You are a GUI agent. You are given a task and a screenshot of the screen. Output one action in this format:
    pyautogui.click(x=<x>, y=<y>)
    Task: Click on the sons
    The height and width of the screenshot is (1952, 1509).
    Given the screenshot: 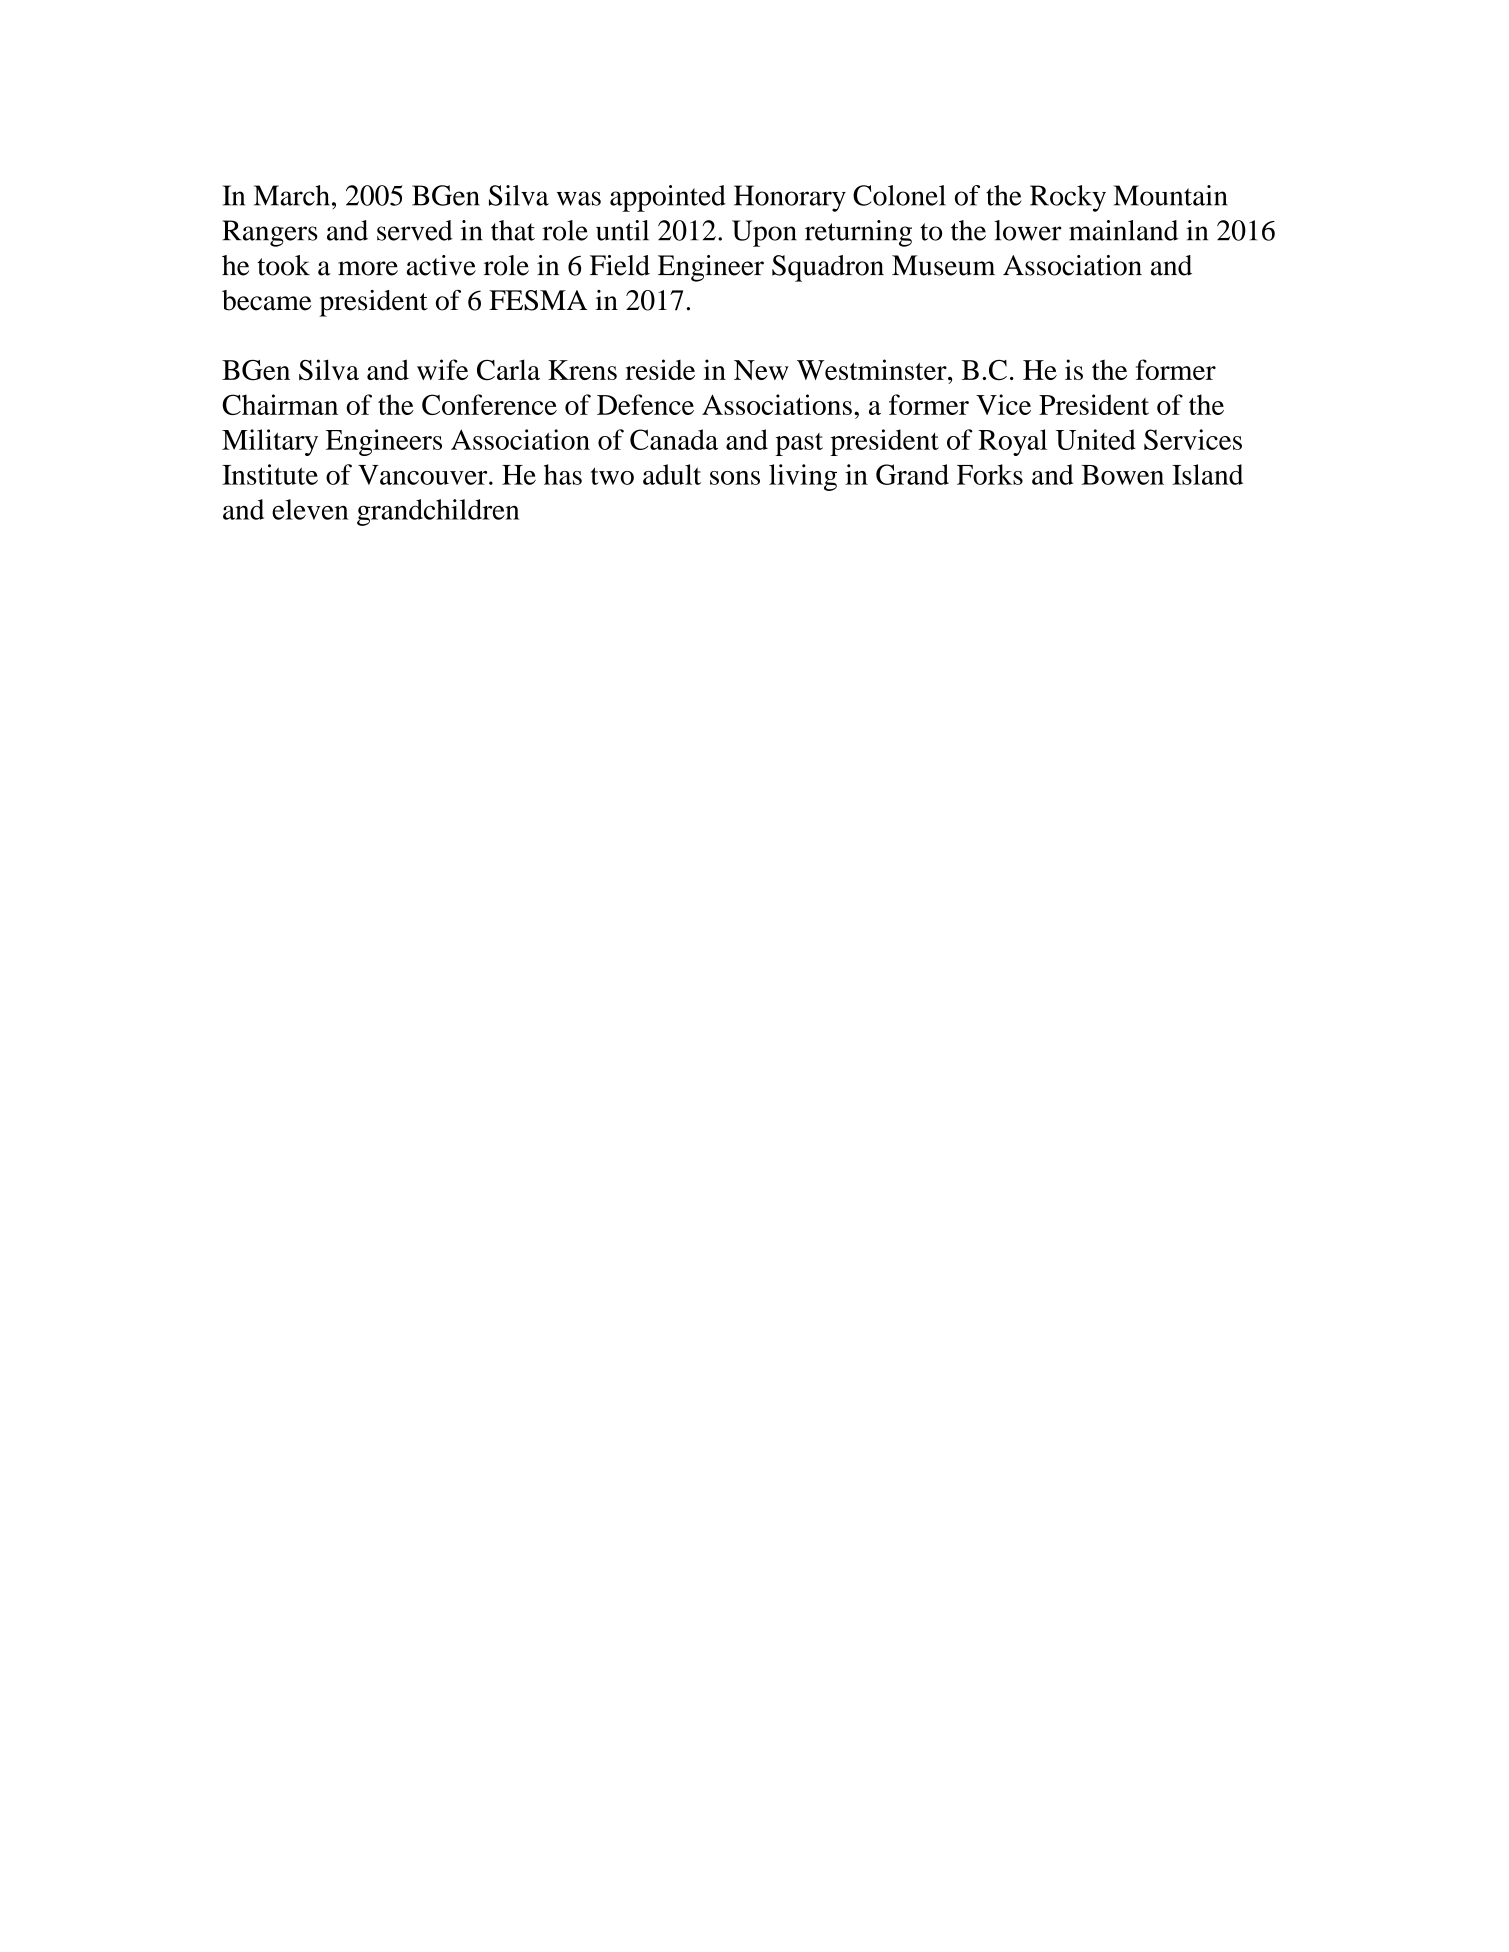 What is the action you would take?
    pyautogui.click(x=735, y=478)
